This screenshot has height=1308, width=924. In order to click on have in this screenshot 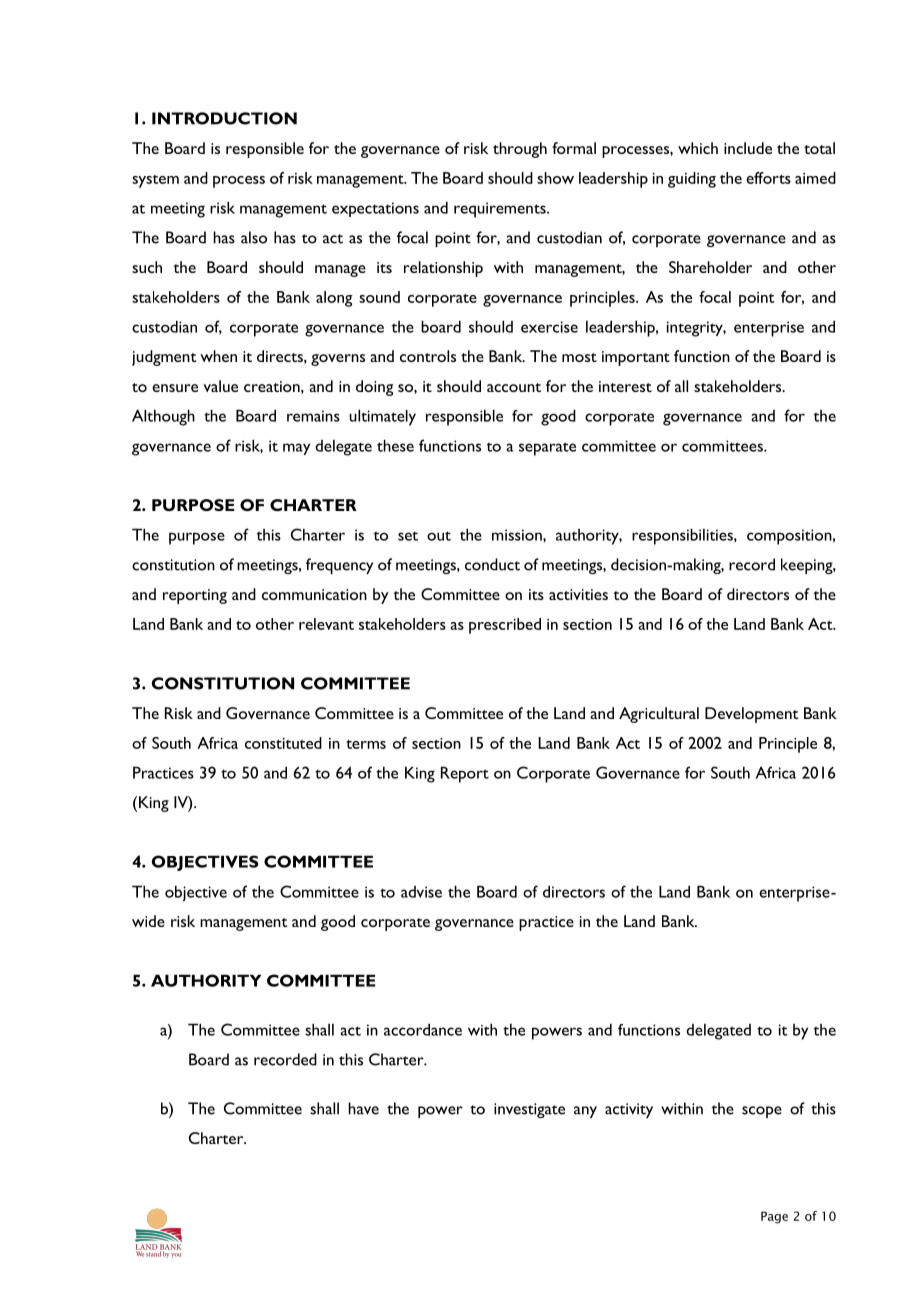, I will do `click(363, 1108)`.
